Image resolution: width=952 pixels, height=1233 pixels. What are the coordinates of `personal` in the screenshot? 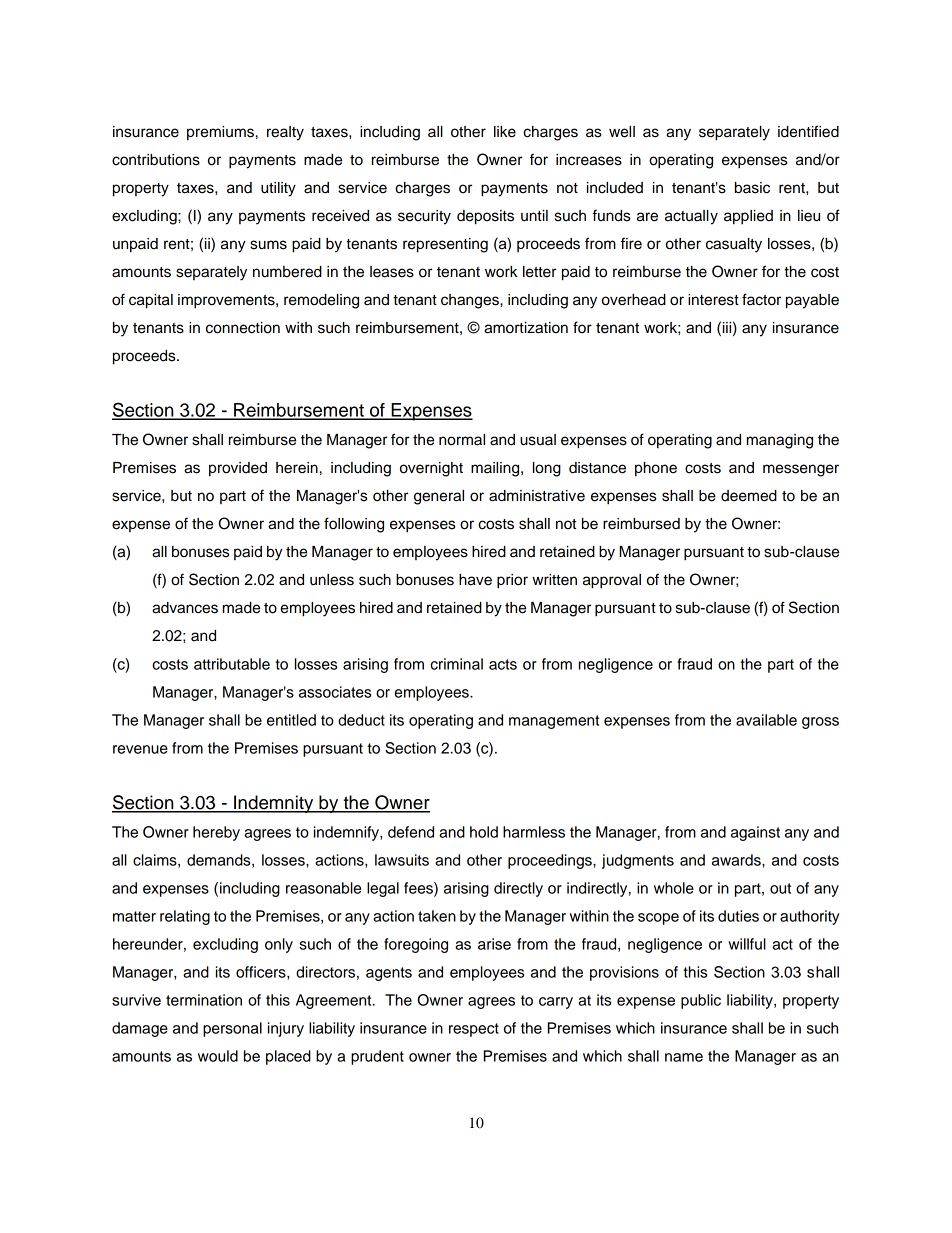 It's located at (232, 1029).
